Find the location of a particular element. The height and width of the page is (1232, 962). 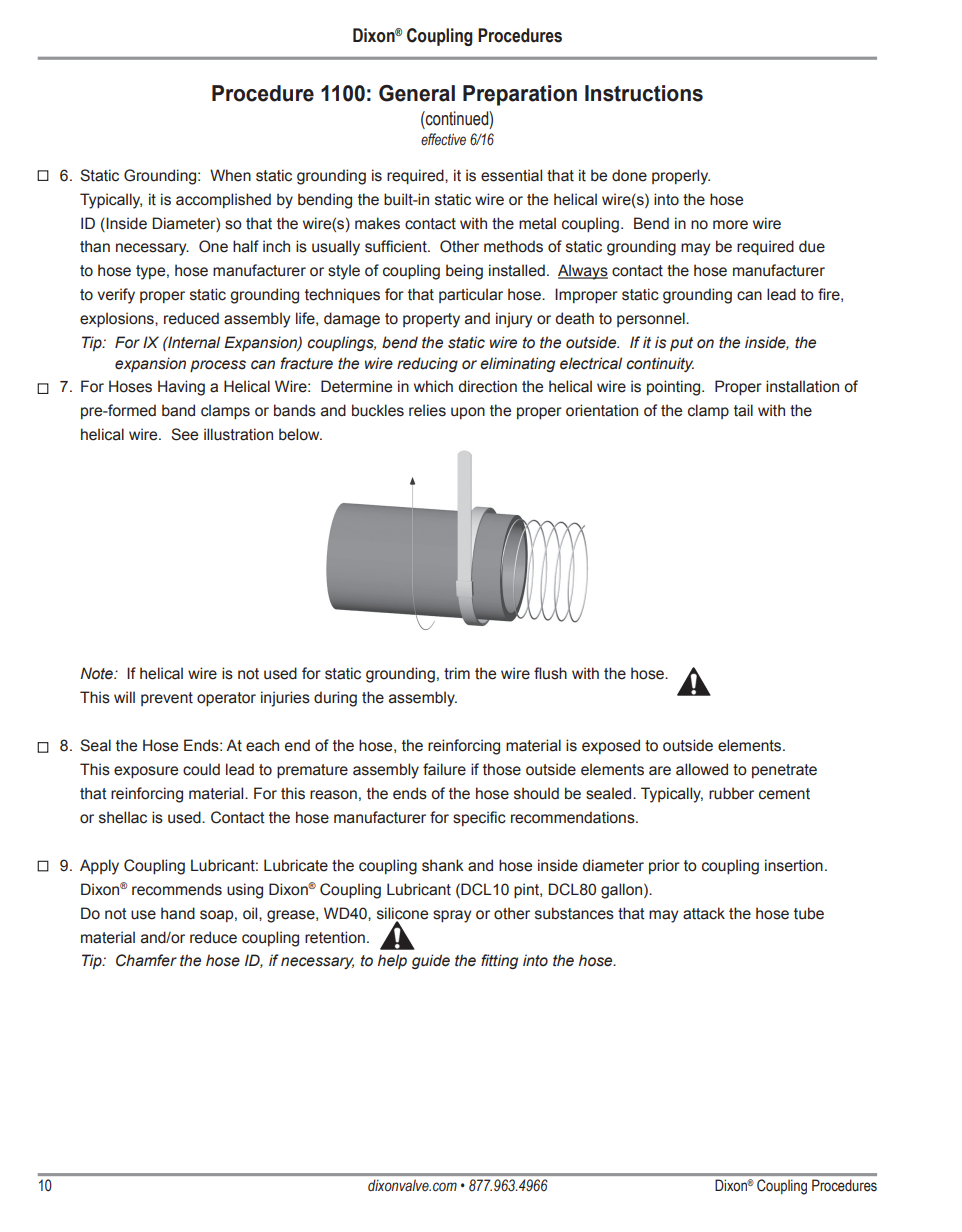

prevent is located at coordinates (167, 699).
